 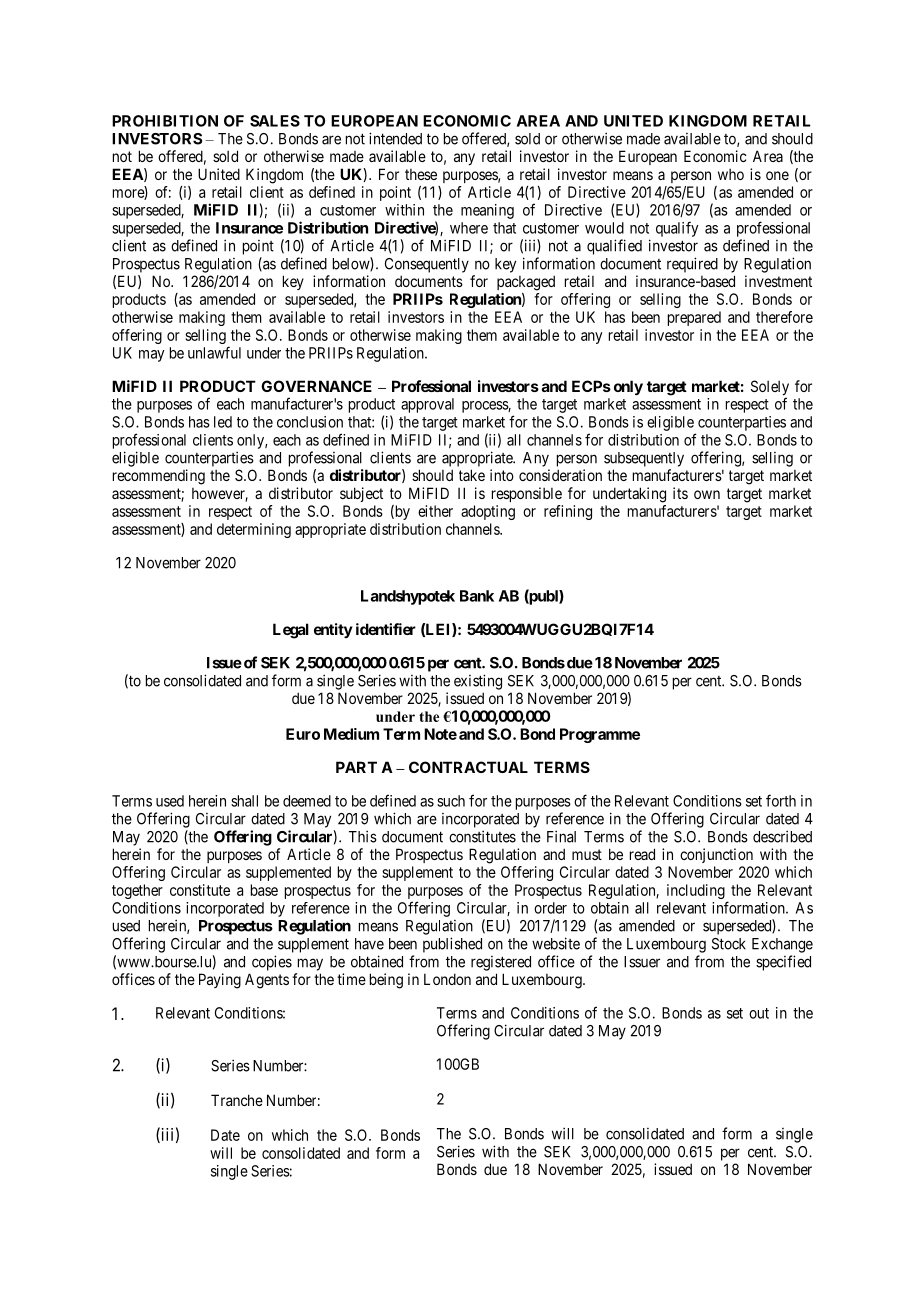 I want to click on who, so click(x=731, y=174).
